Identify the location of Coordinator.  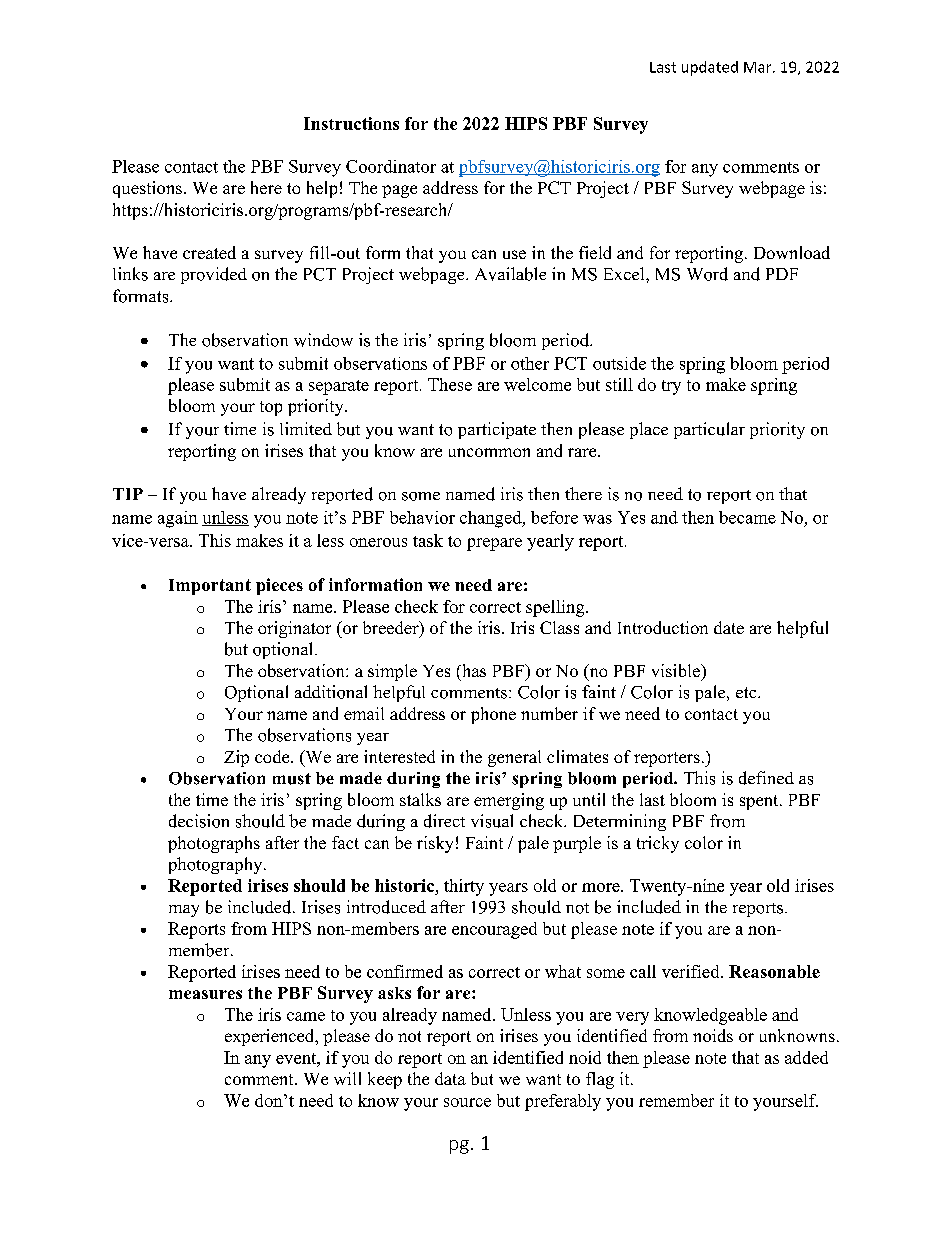
(391, 166).
